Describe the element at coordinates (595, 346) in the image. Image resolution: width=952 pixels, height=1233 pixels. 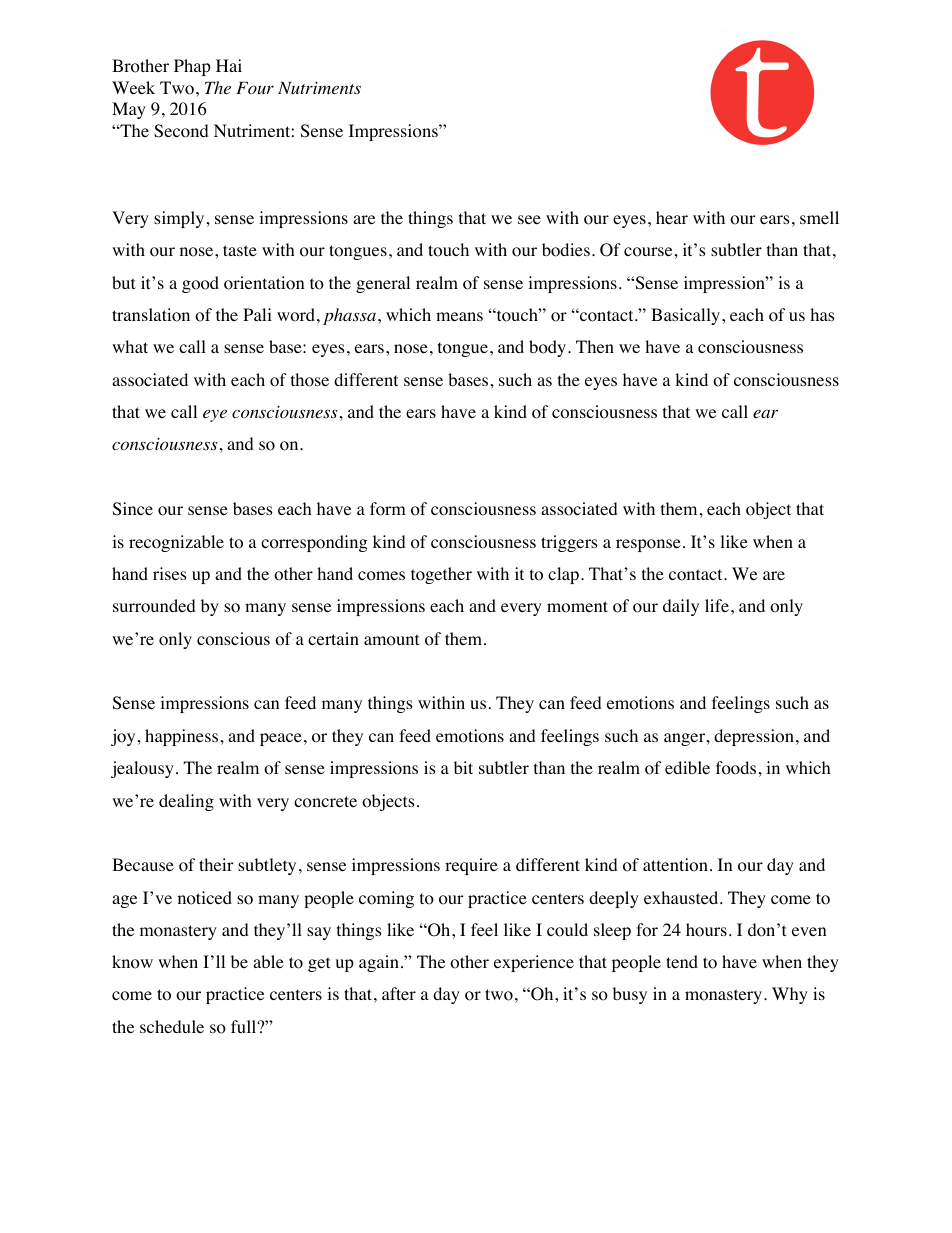
I see `Then` at that location.
